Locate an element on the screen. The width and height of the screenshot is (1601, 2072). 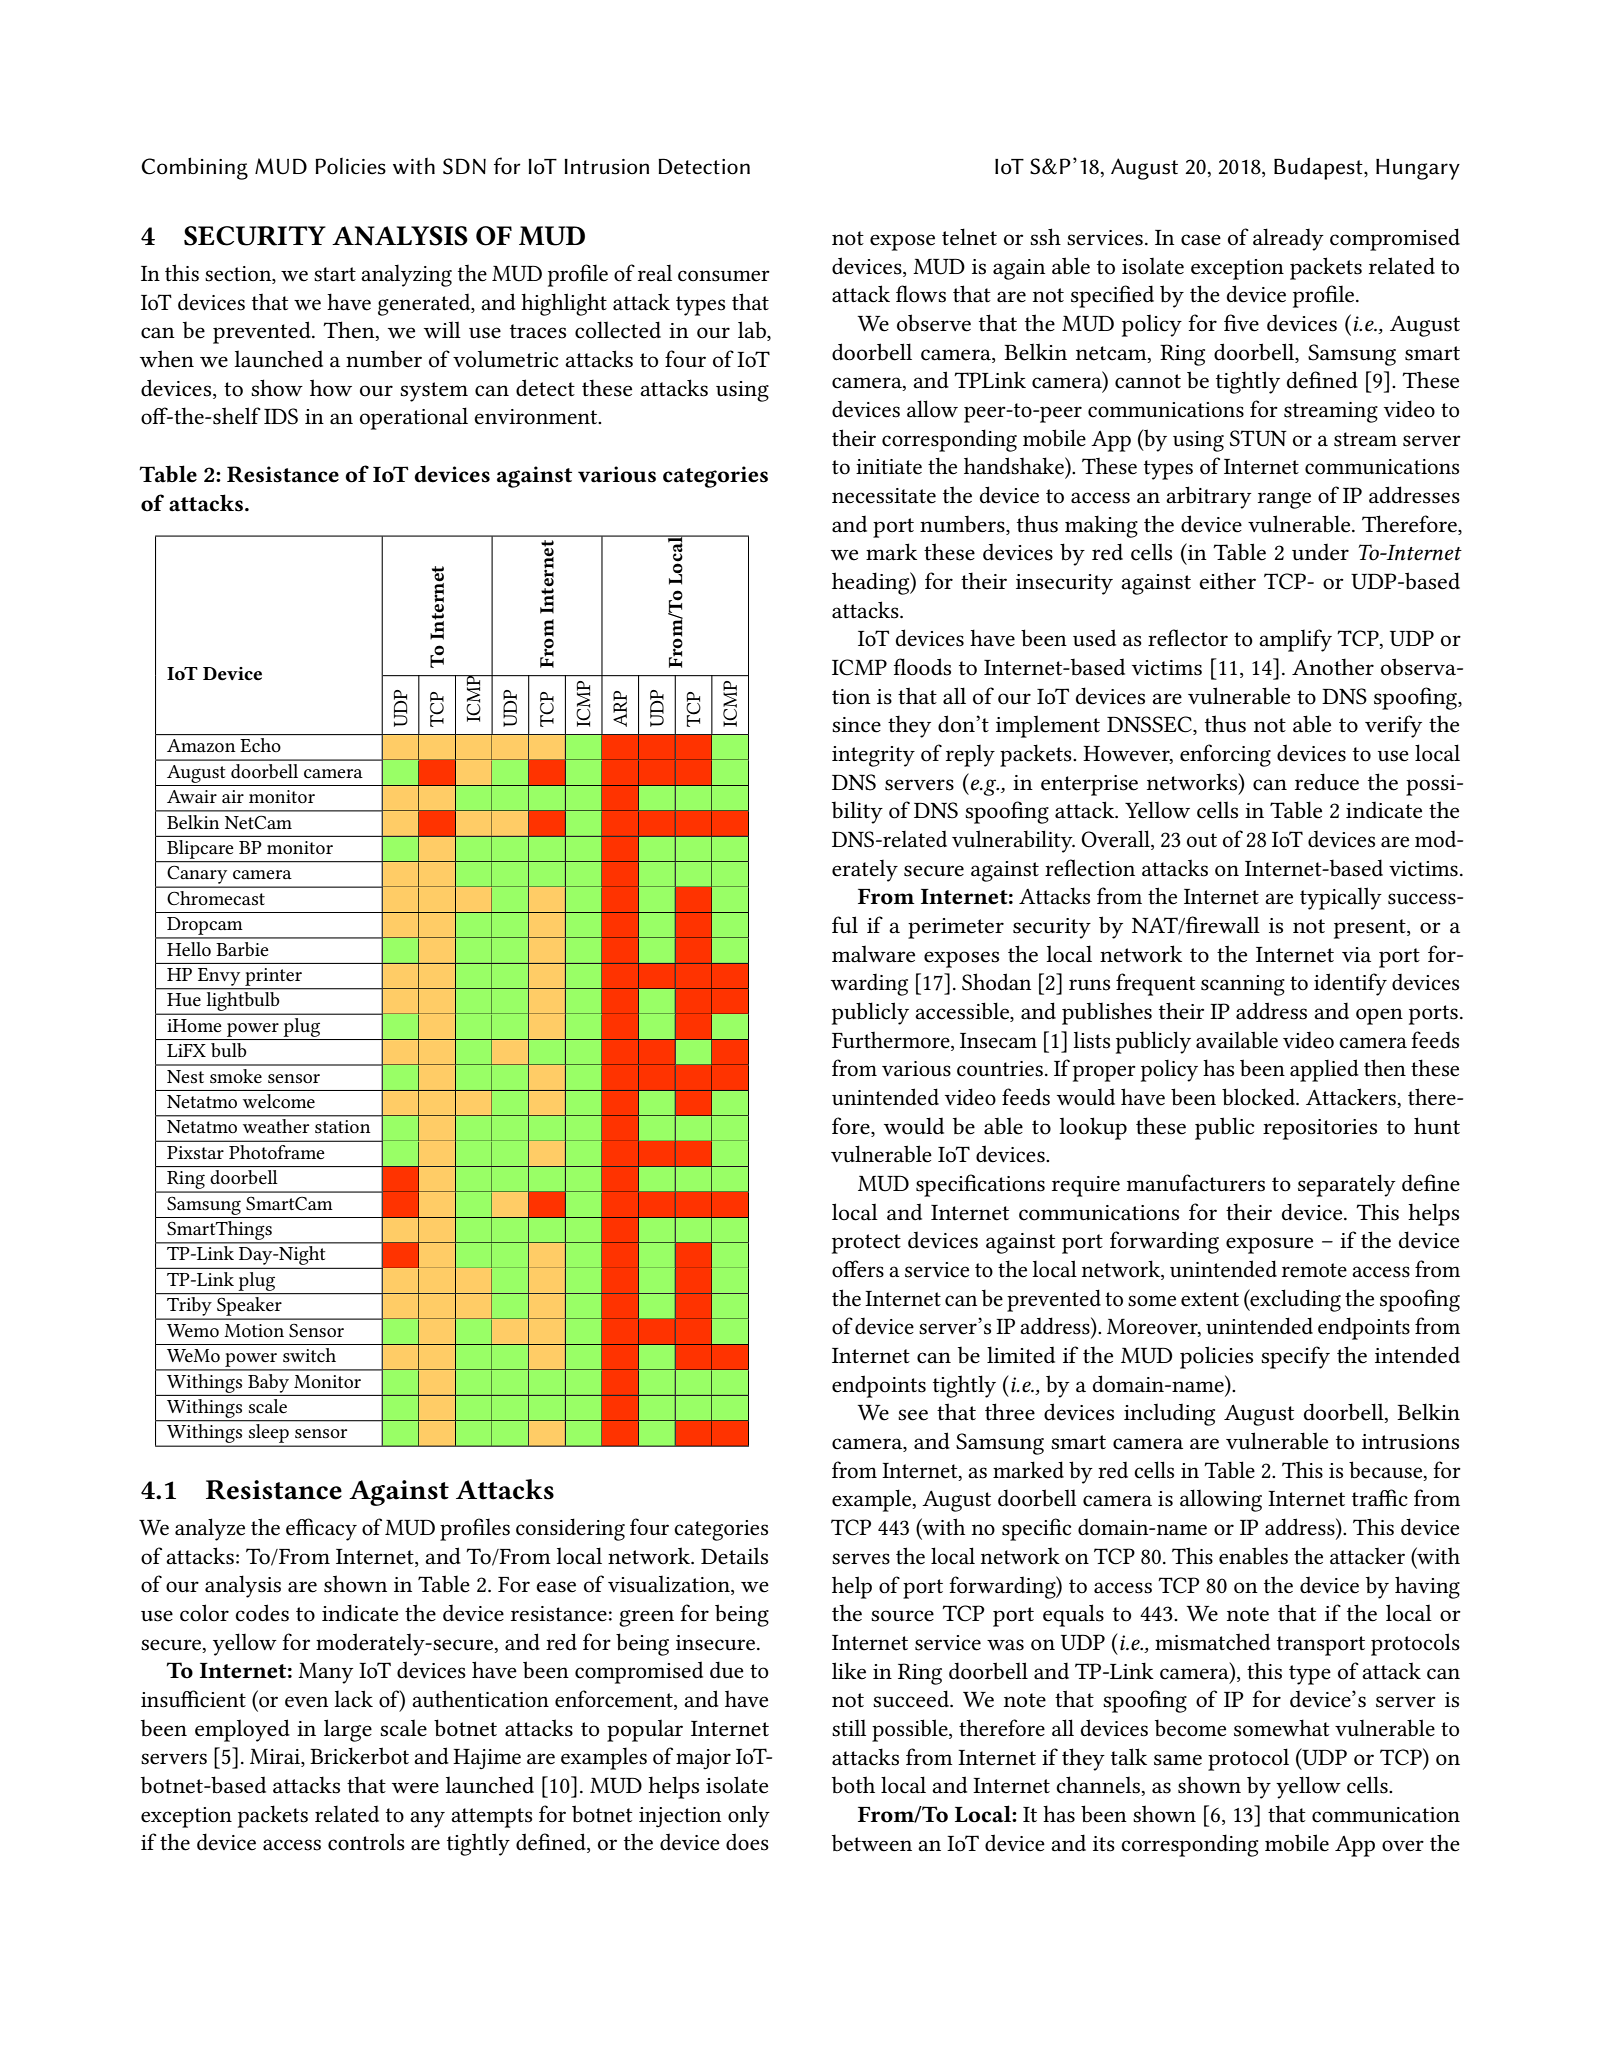
heading is located at coordinates (872, 583).
